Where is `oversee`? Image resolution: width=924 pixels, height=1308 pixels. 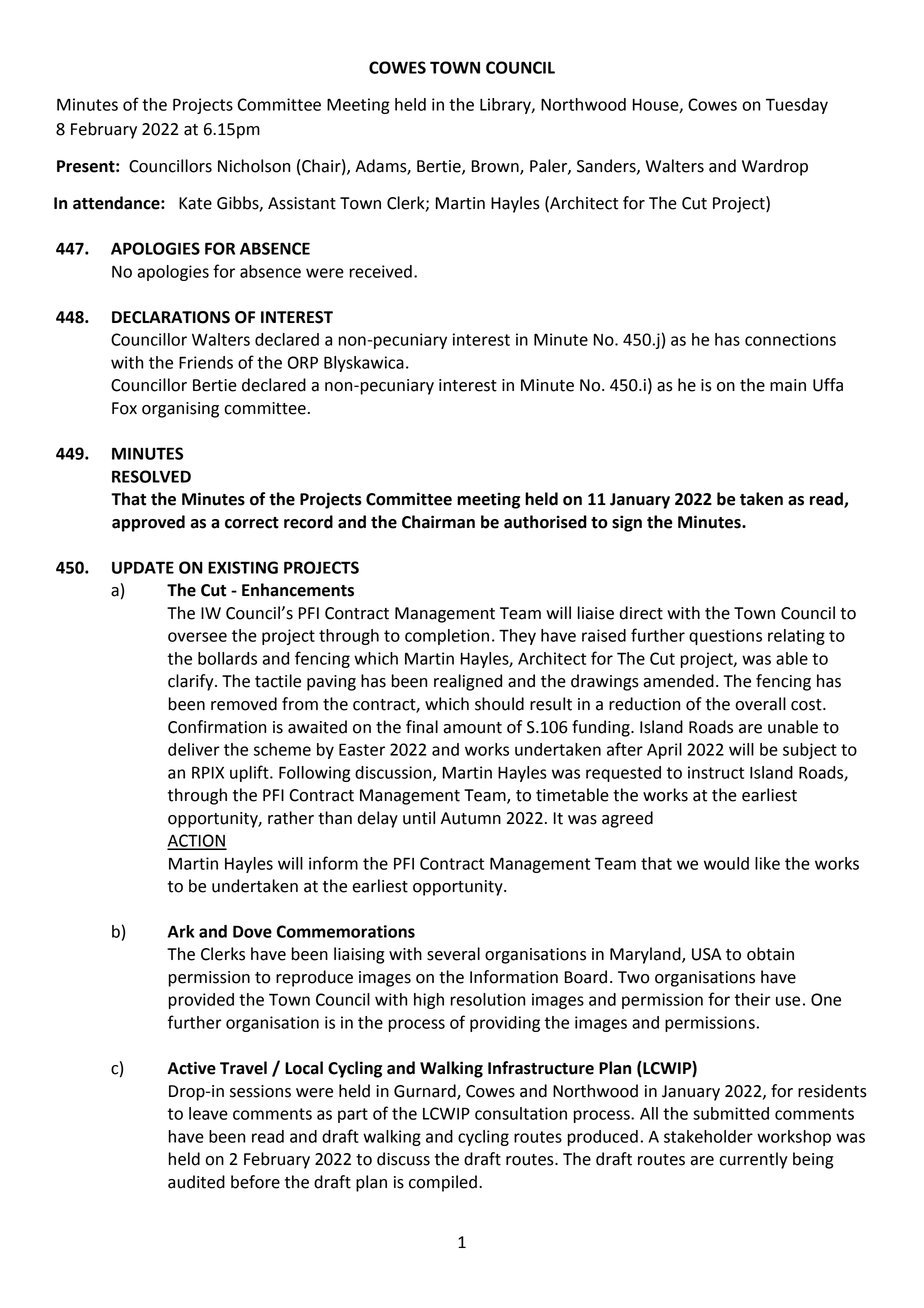 oversee is located at coordinates (197, 637).
